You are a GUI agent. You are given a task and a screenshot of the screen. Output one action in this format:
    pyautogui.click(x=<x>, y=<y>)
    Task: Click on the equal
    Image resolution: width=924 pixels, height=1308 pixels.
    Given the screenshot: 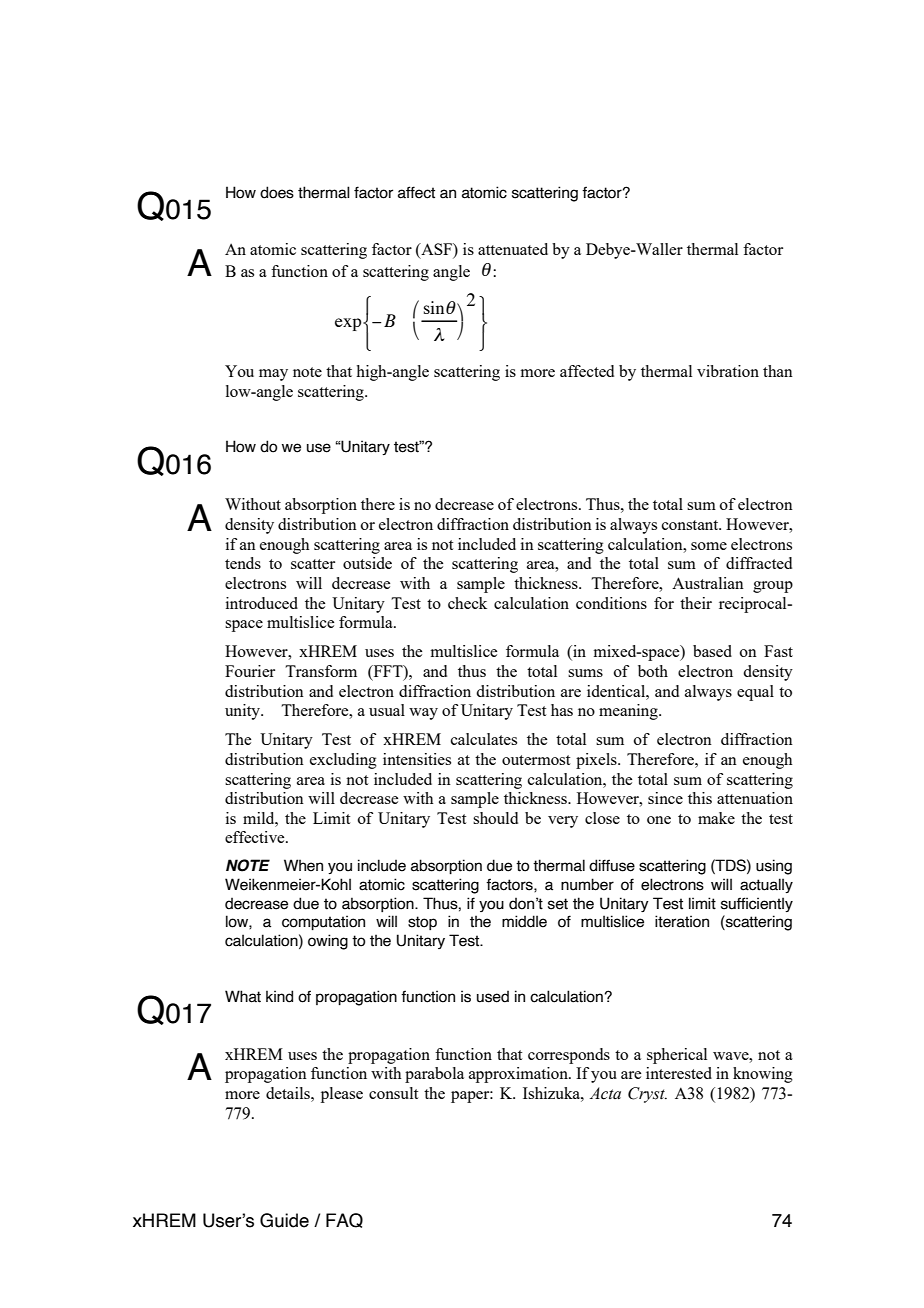 What is the action you would take?
    pyautogui.click(x=755, y=693)
